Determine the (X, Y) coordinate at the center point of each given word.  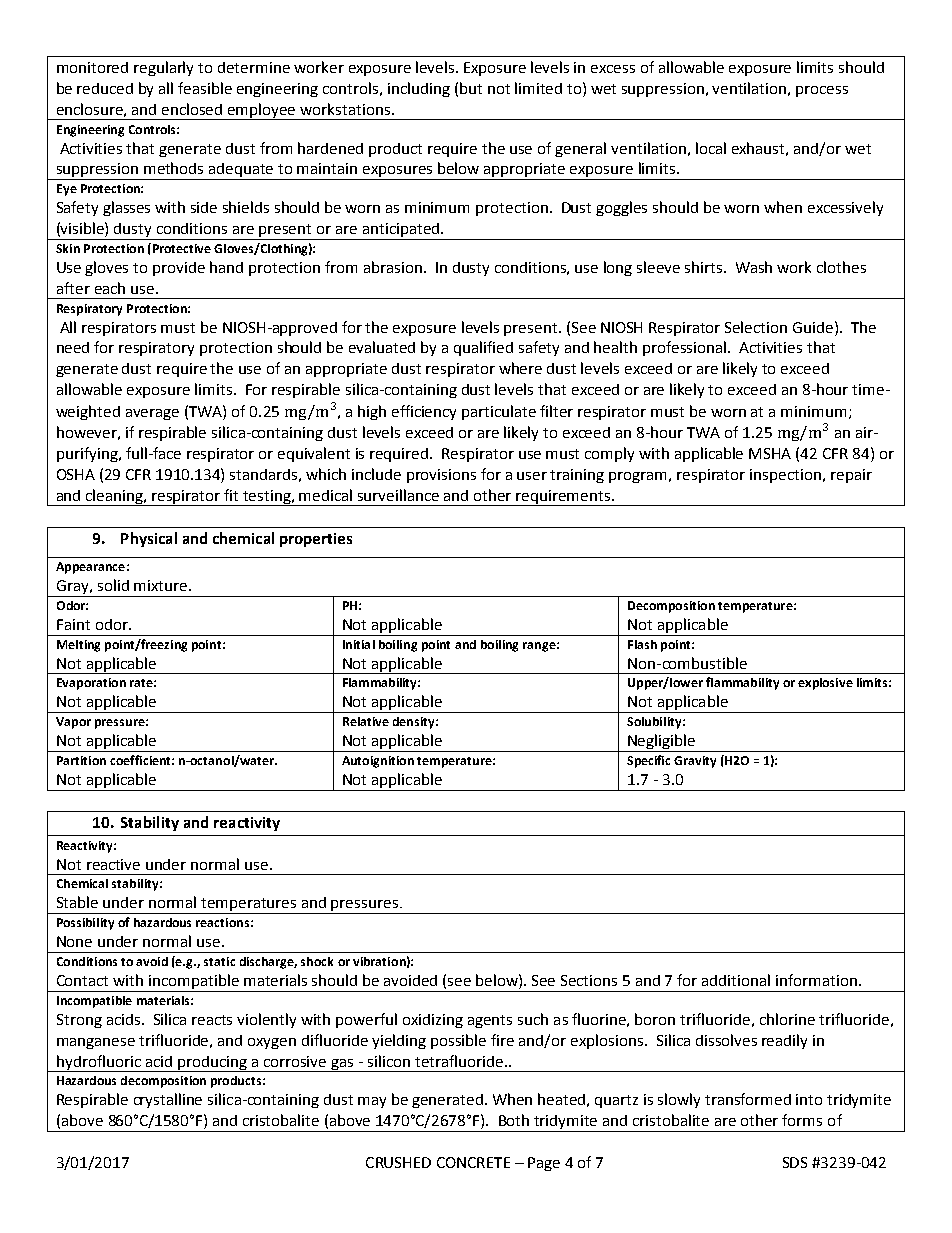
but (471, 88)
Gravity (695, 762)
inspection (785, 476)
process (822, 91)
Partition (81, 760)
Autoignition (378, 762)
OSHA (76, 474)
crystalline (168, 1100)
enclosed (192, 109)
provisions (441, 476)
